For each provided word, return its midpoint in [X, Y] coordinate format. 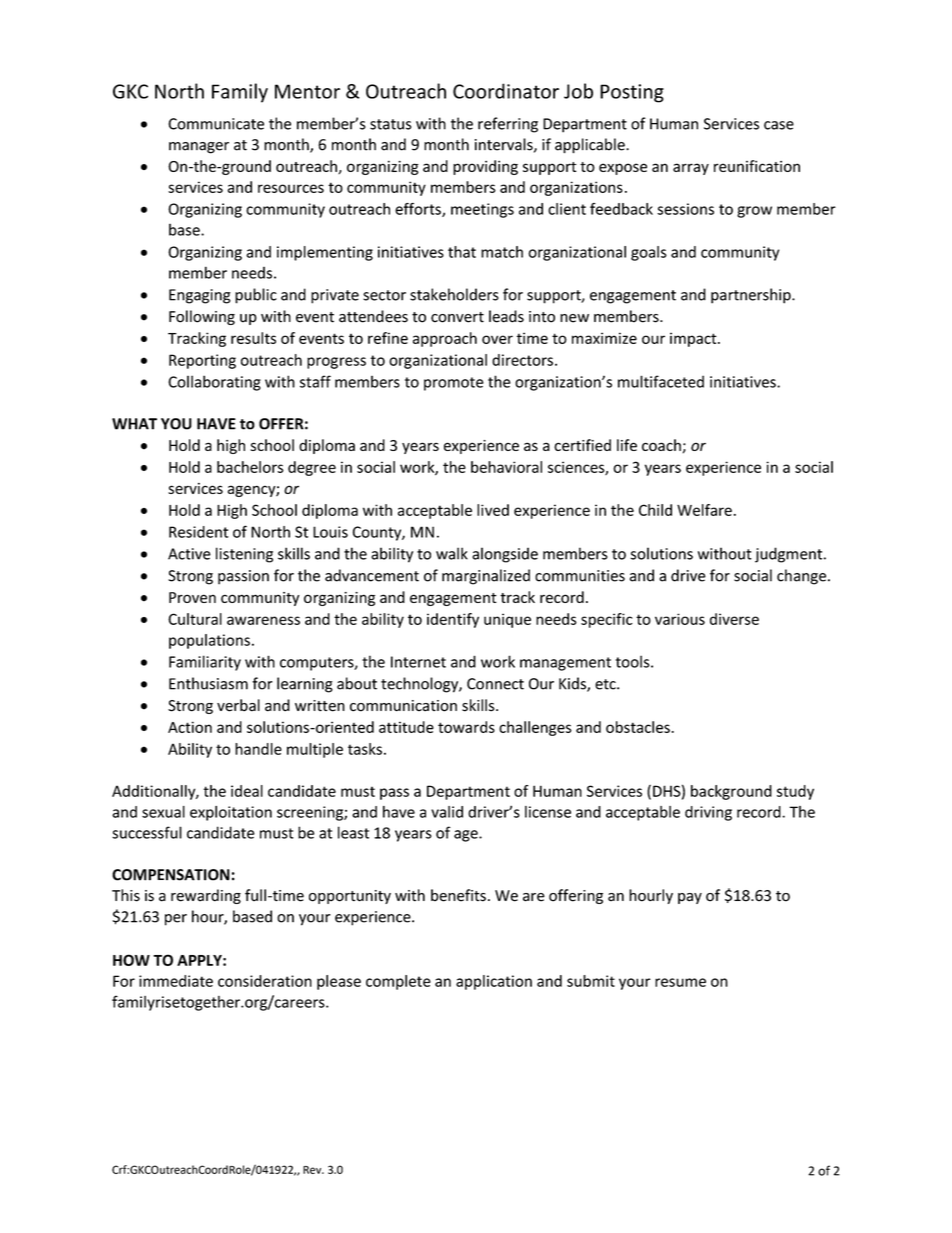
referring [508, 125]
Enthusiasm [208, 683]
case [779, 125]
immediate [176, 981]
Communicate [216, 124]
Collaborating [214, 383]
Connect [495, 684]
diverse [734, 619]
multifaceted [661, 381]
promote [454, 384]
